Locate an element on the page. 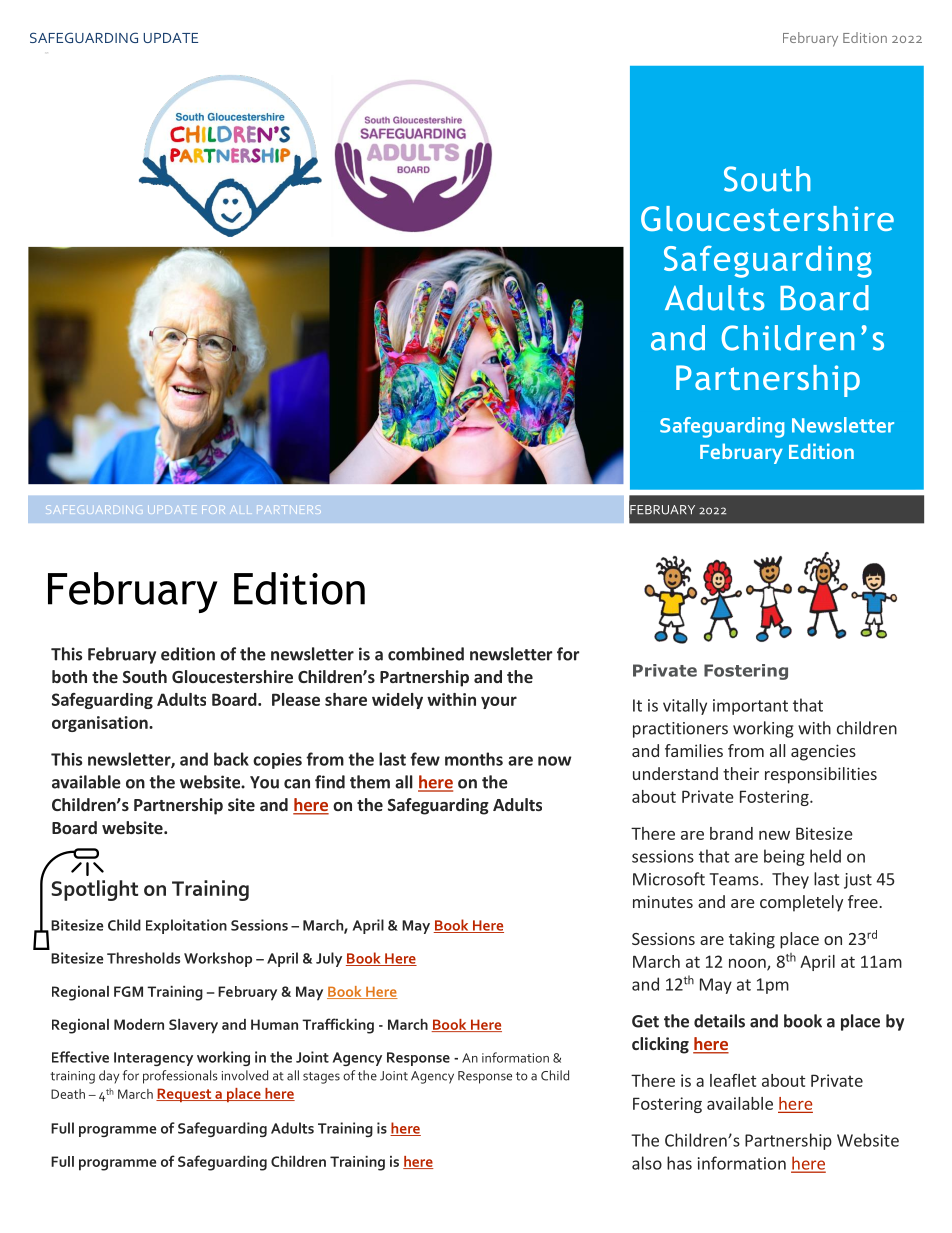 The width and height of the document is (952, 1233). Request is located at coordinates (185, 1095).
